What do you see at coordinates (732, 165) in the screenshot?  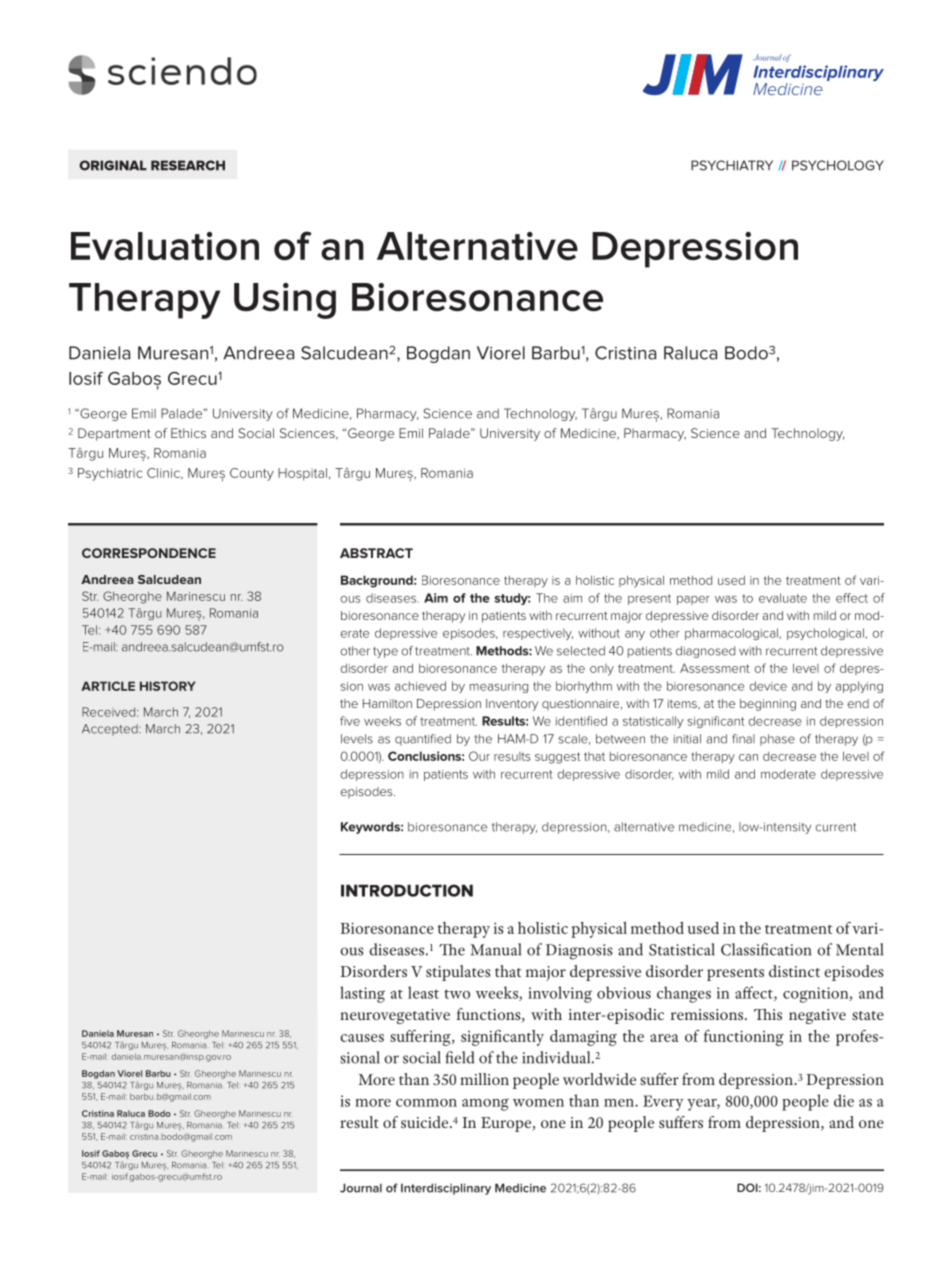 I see `PSYCHIATRY` at bounding box center [732, 165].
